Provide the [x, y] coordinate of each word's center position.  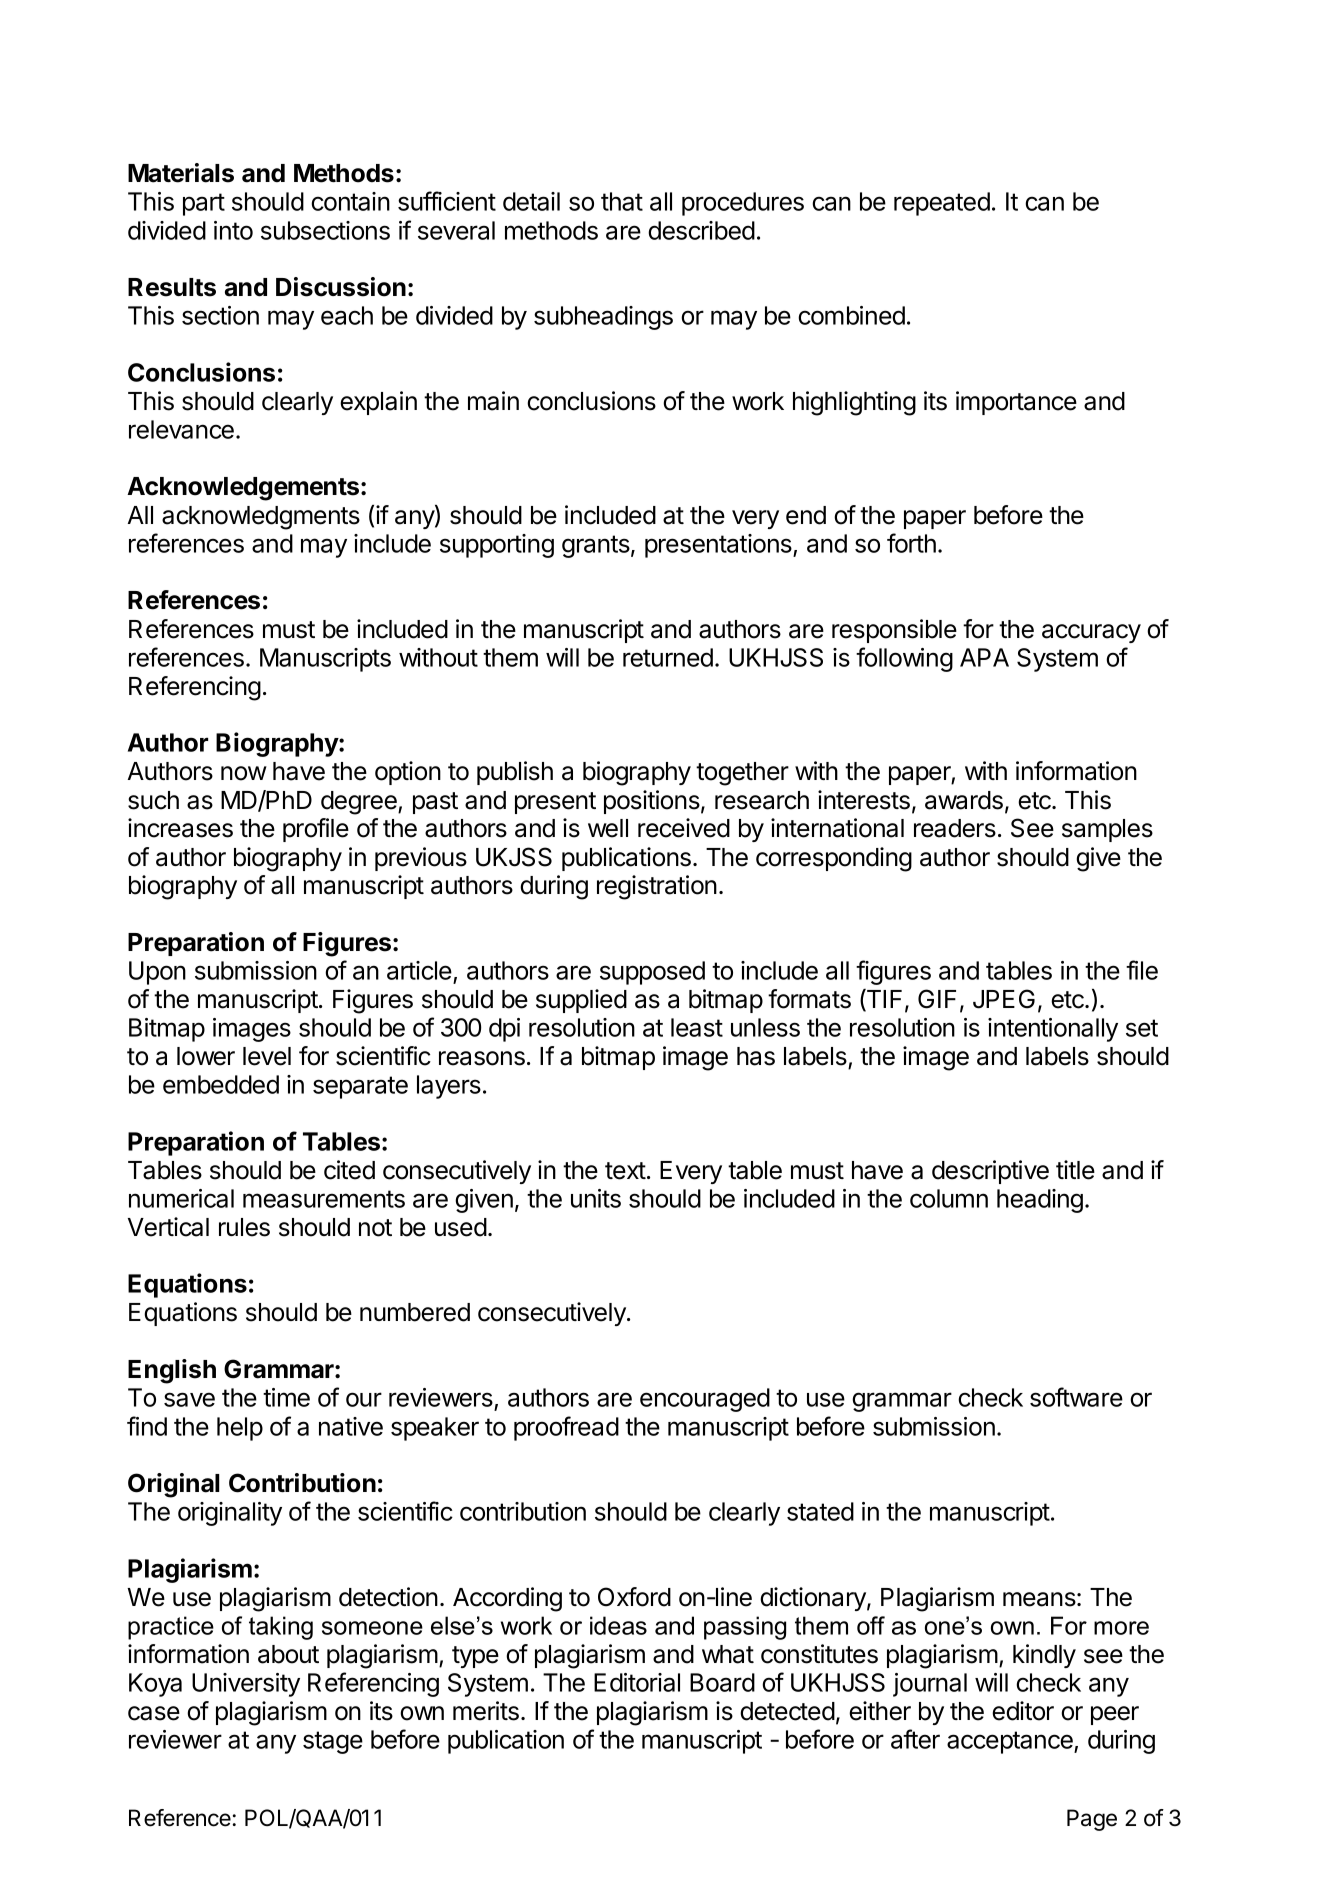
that [622, 201]
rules [244, 1227]
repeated [942, 204]
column [949, 1198]
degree [360, 803]
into [233, 230]
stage [333, 1742]
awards [964, 800]
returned [668, 657]
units [596, 1198]
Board [722, 1682]
